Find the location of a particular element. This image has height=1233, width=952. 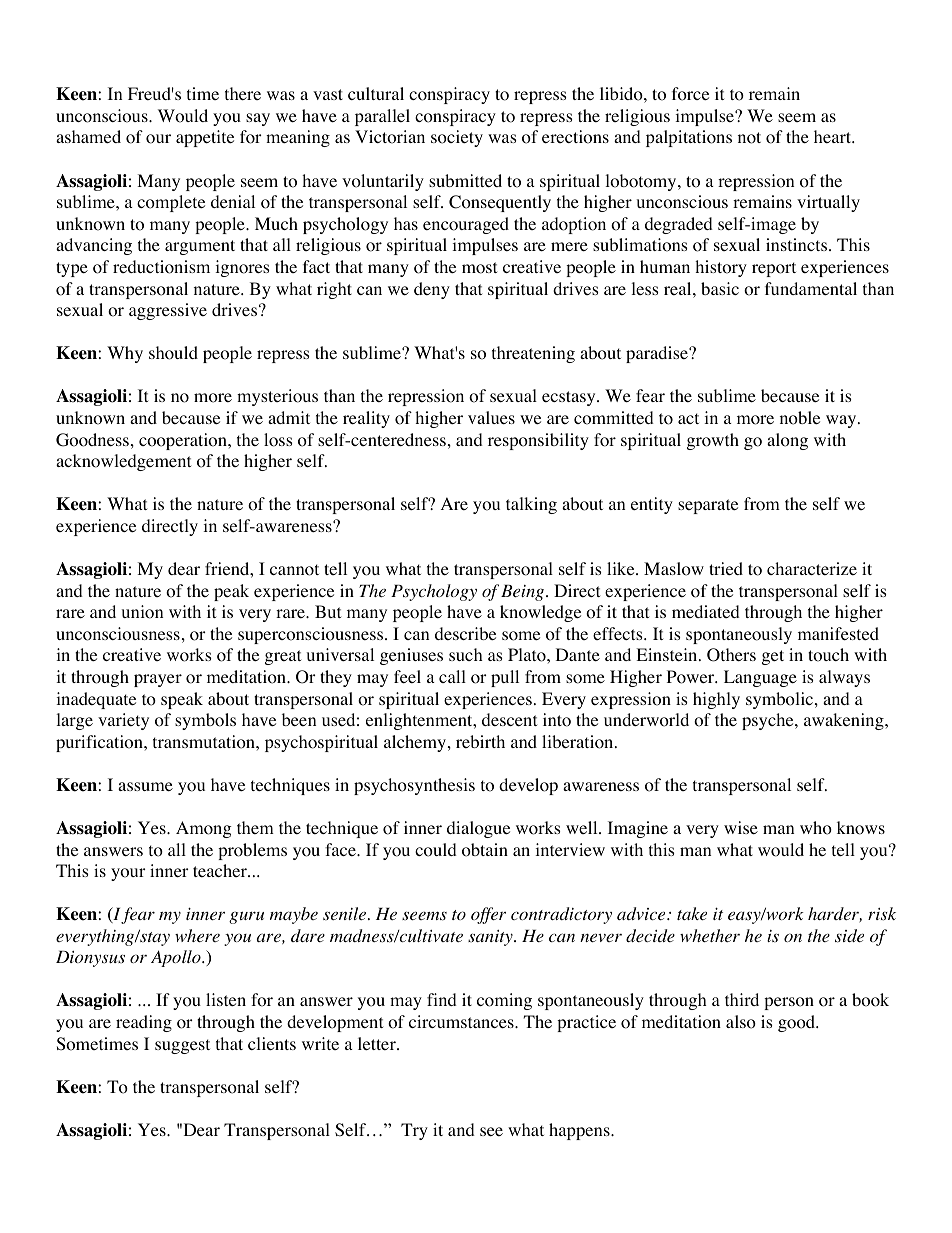

rebirth is located at coordinates (480, 741).
